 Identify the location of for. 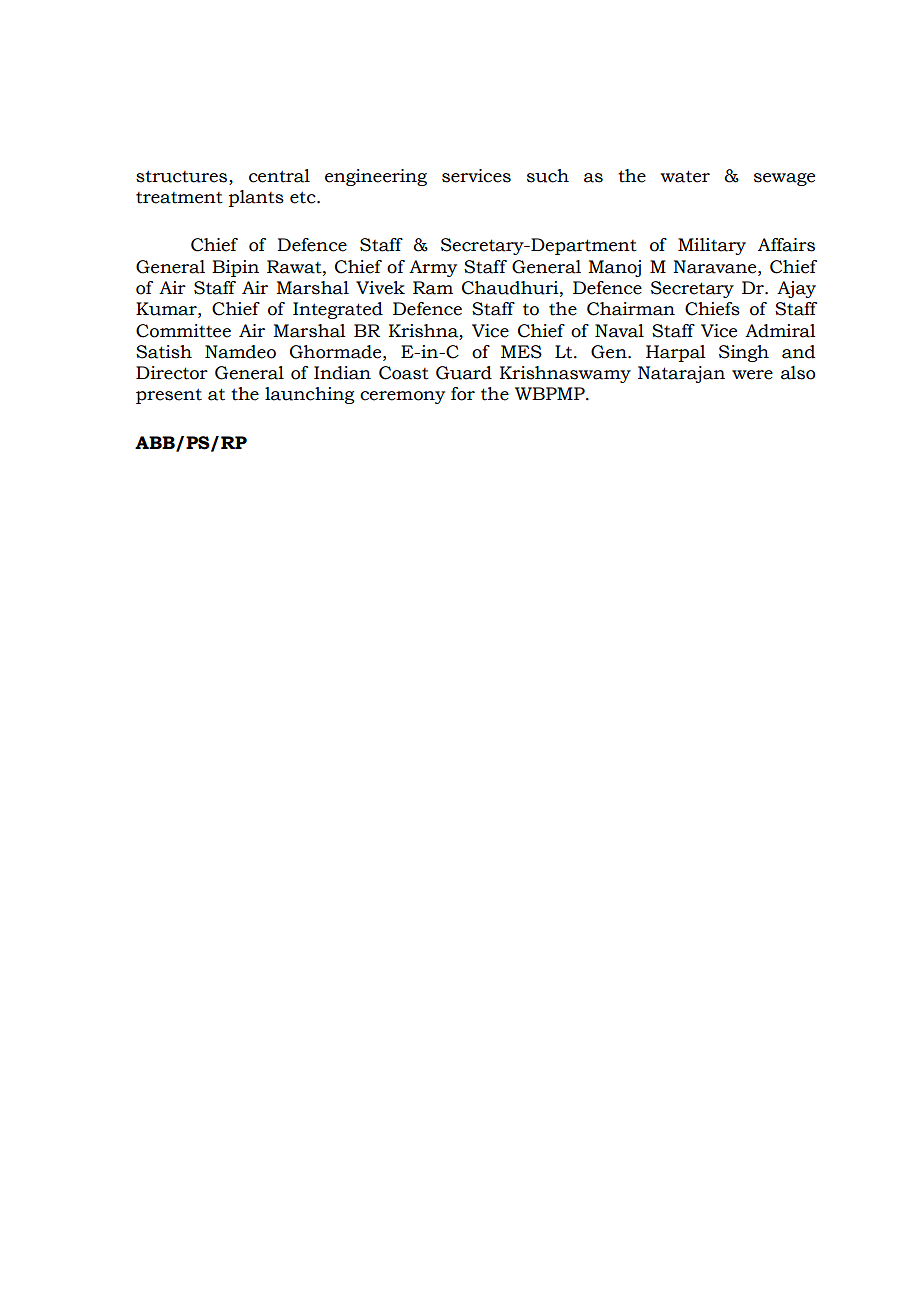
(463, 394).
